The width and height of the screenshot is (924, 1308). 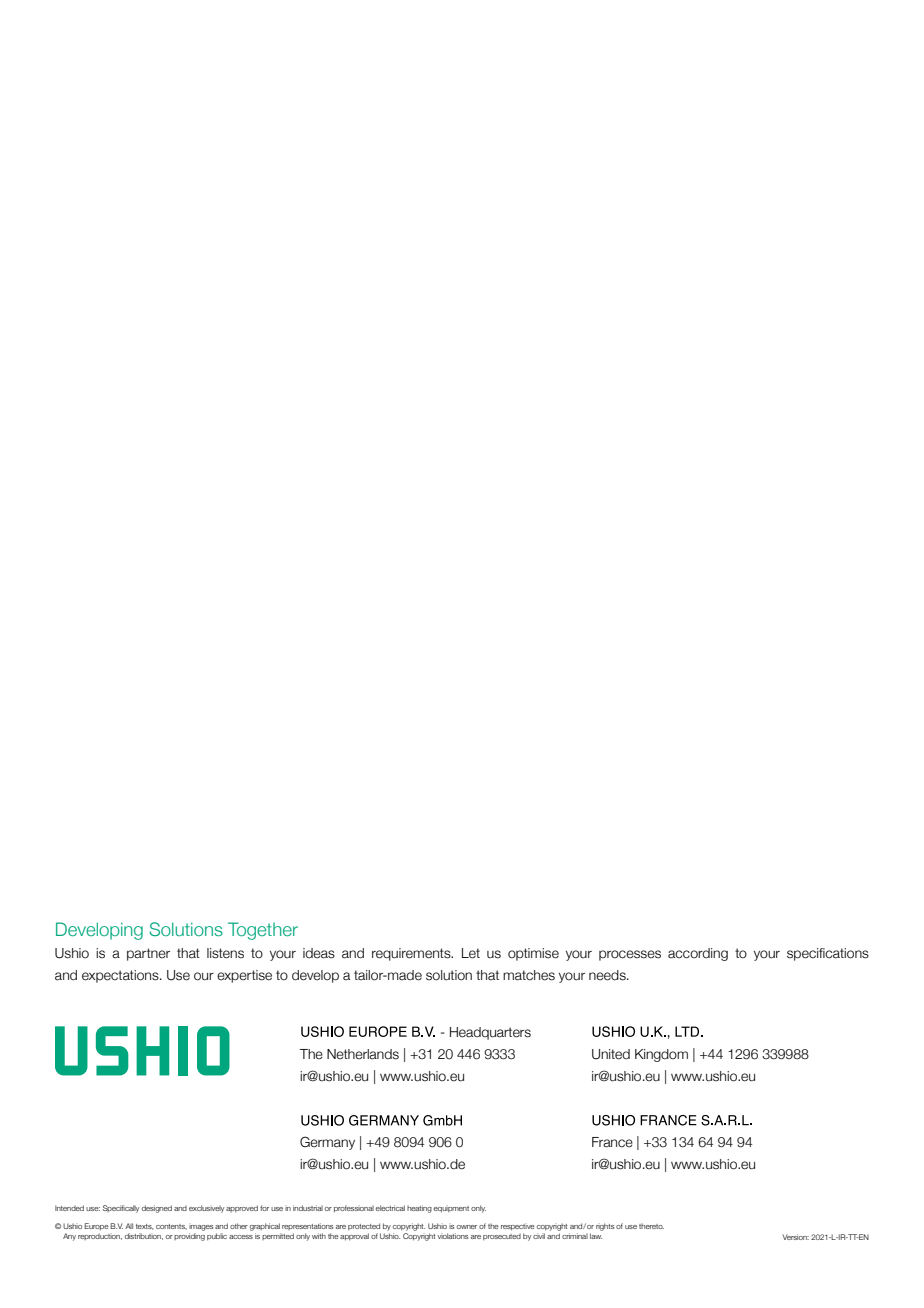 I want to click on owner, so click(x=467, y=1227).
